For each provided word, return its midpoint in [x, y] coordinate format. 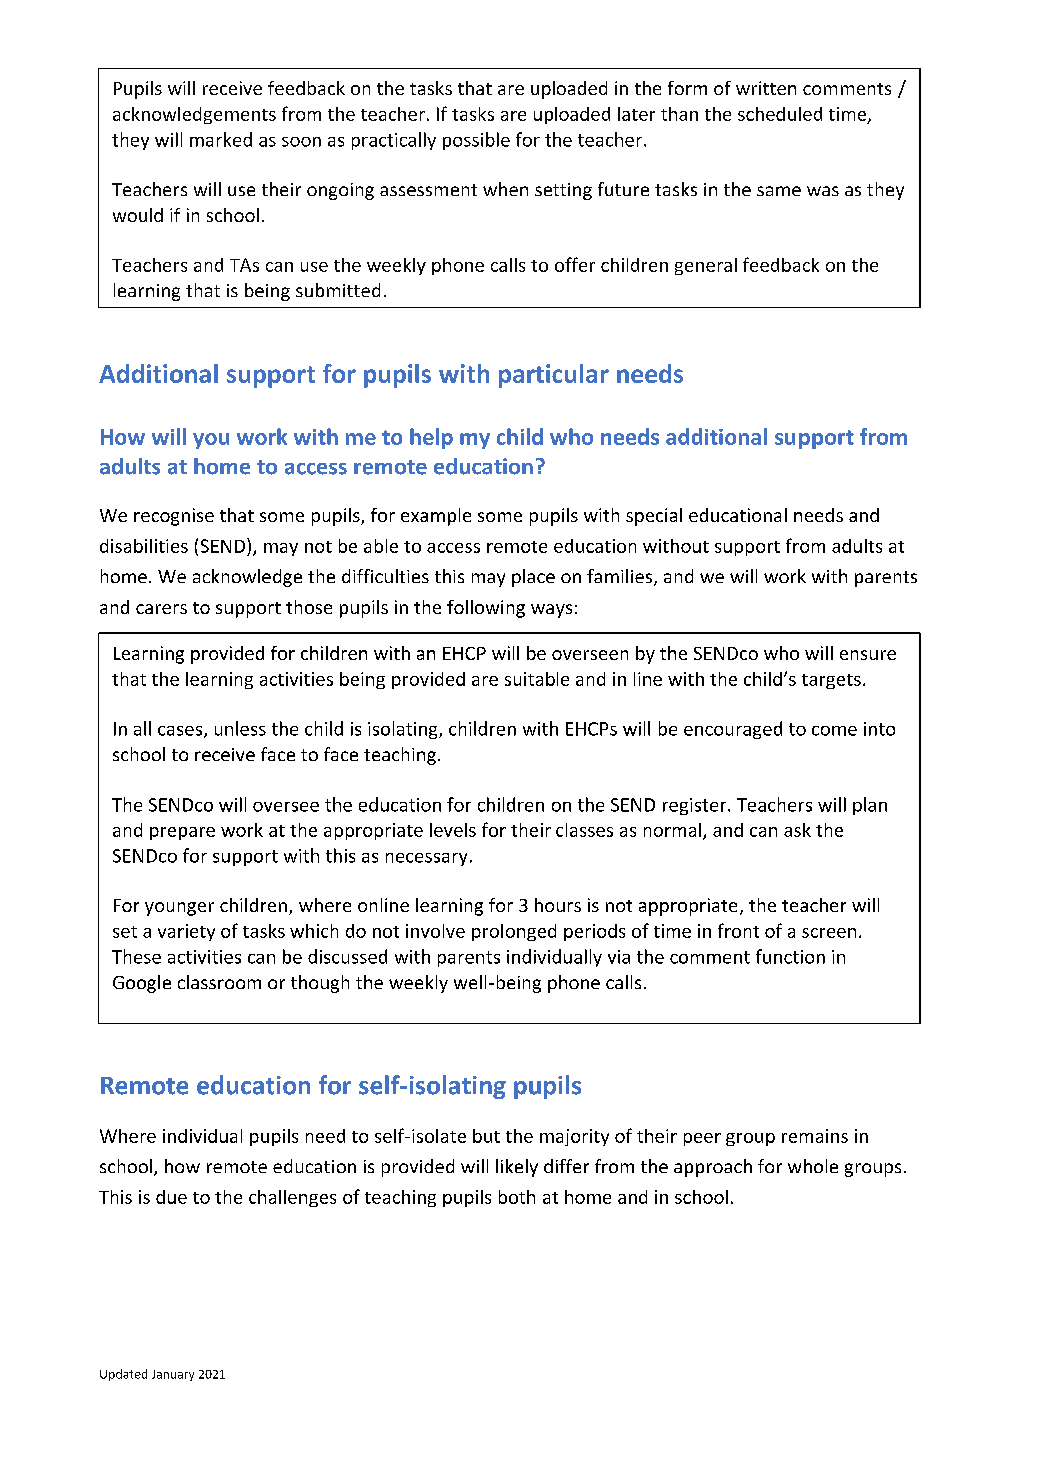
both [517, 1197]
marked [221, 139]
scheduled [780, 114]
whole [813, 1166]
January [173, 1375]
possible [476, 141]
